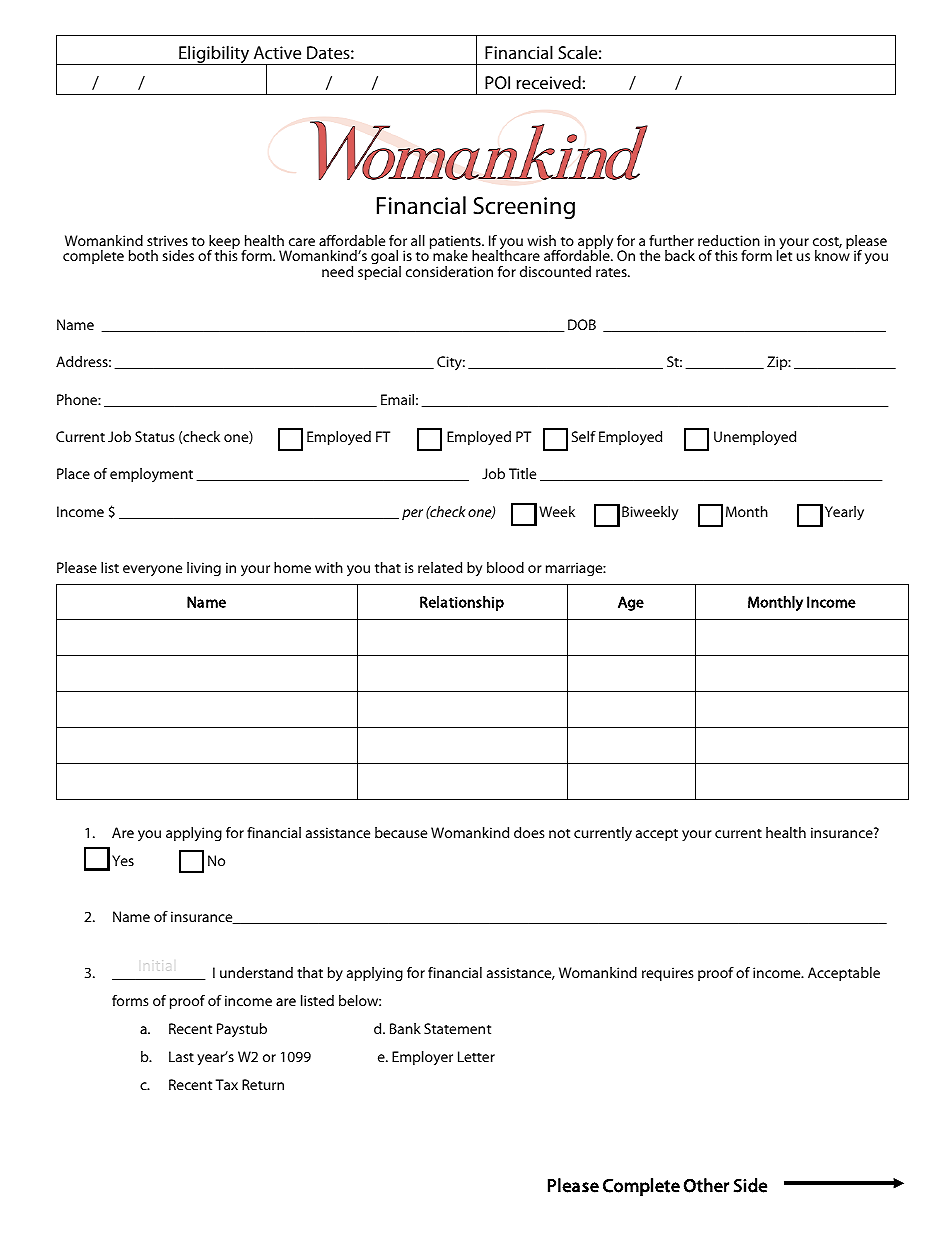  I want to click on POI, so click(497, 82).
